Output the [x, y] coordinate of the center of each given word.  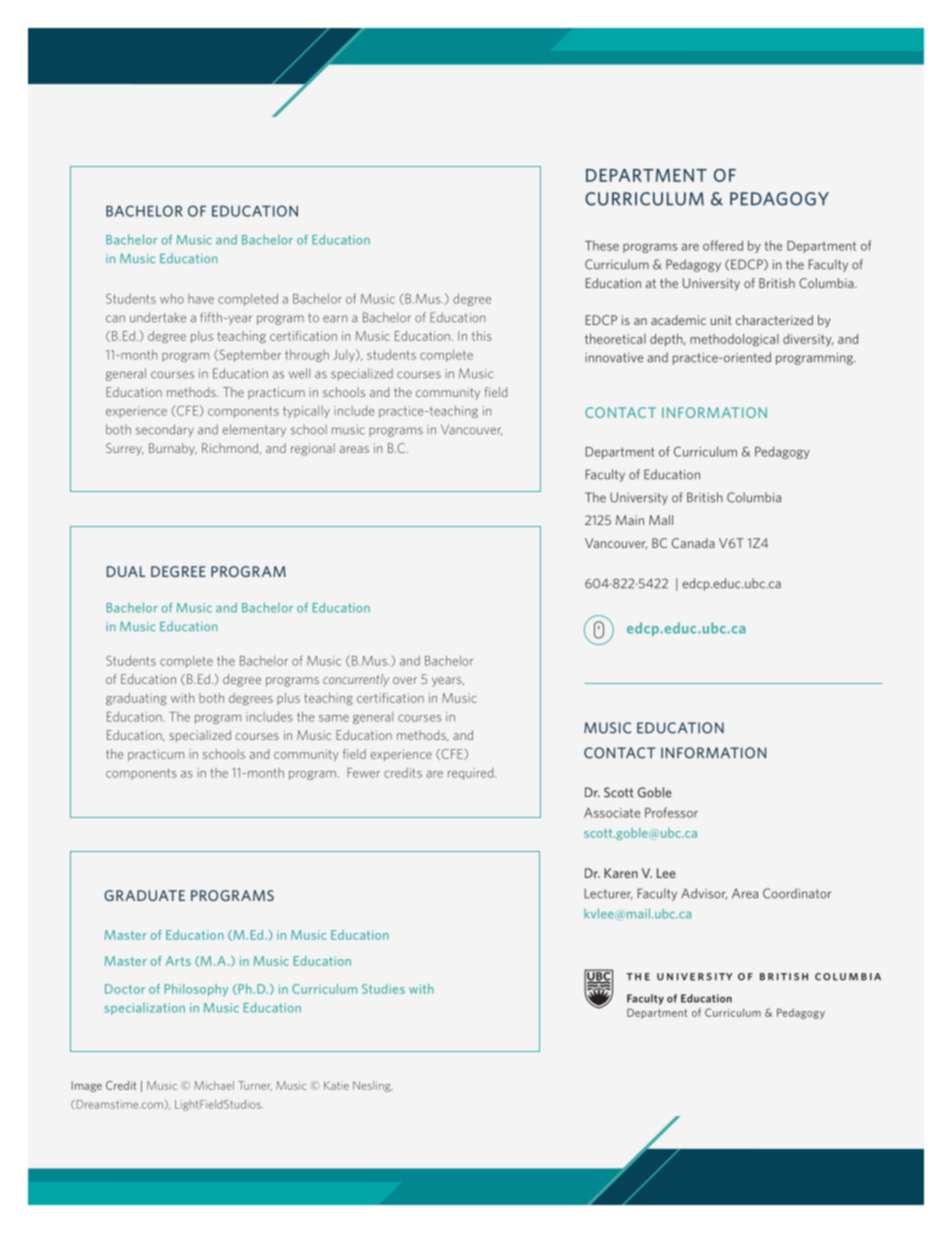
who [172, 299]
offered [723, 245]
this [481, 336]
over [405, 680]
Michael [214, 1085]
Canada [693, 543]
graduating [136, 699]
